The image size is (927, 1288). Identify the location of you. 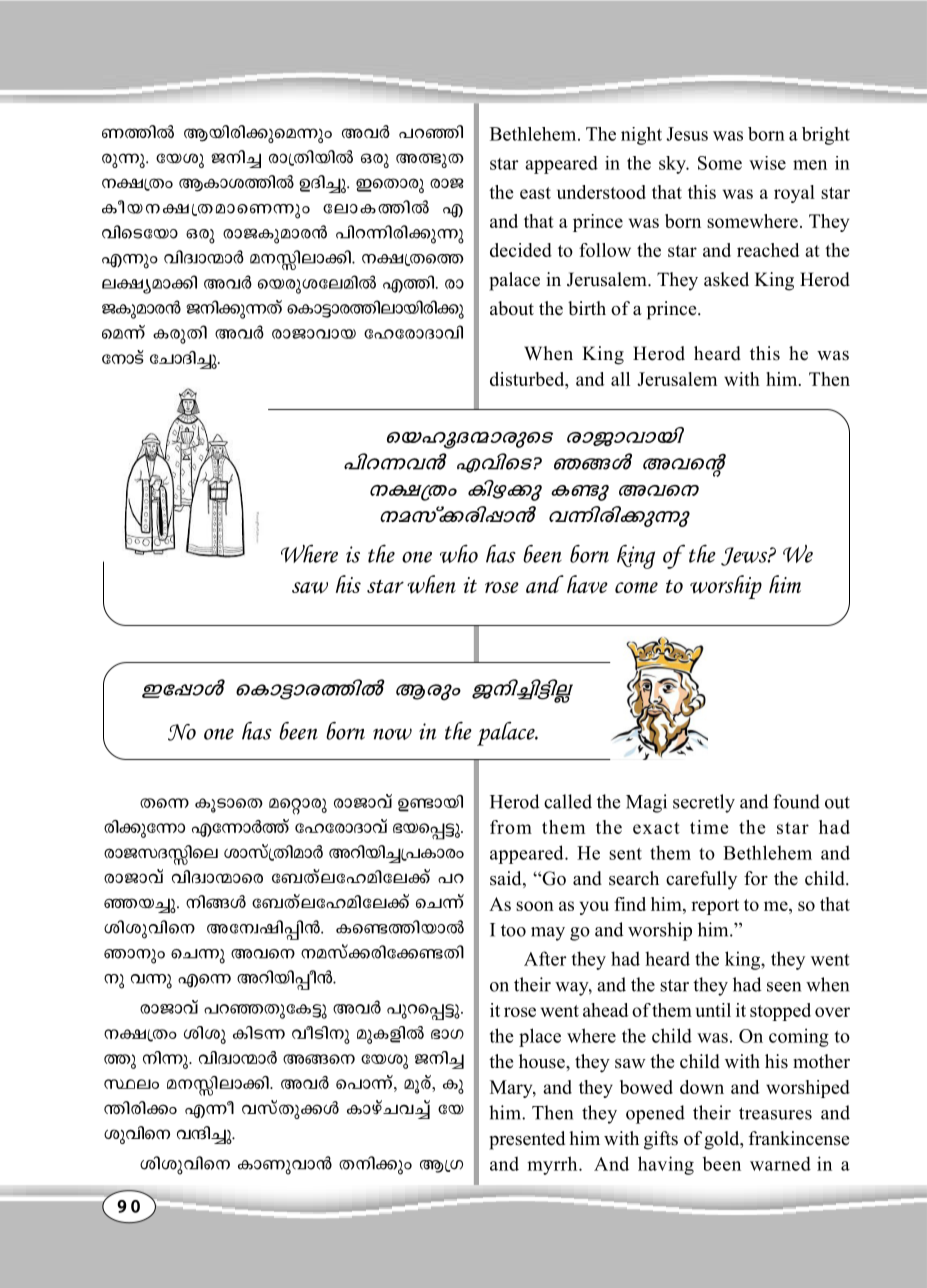
(594, 908).
